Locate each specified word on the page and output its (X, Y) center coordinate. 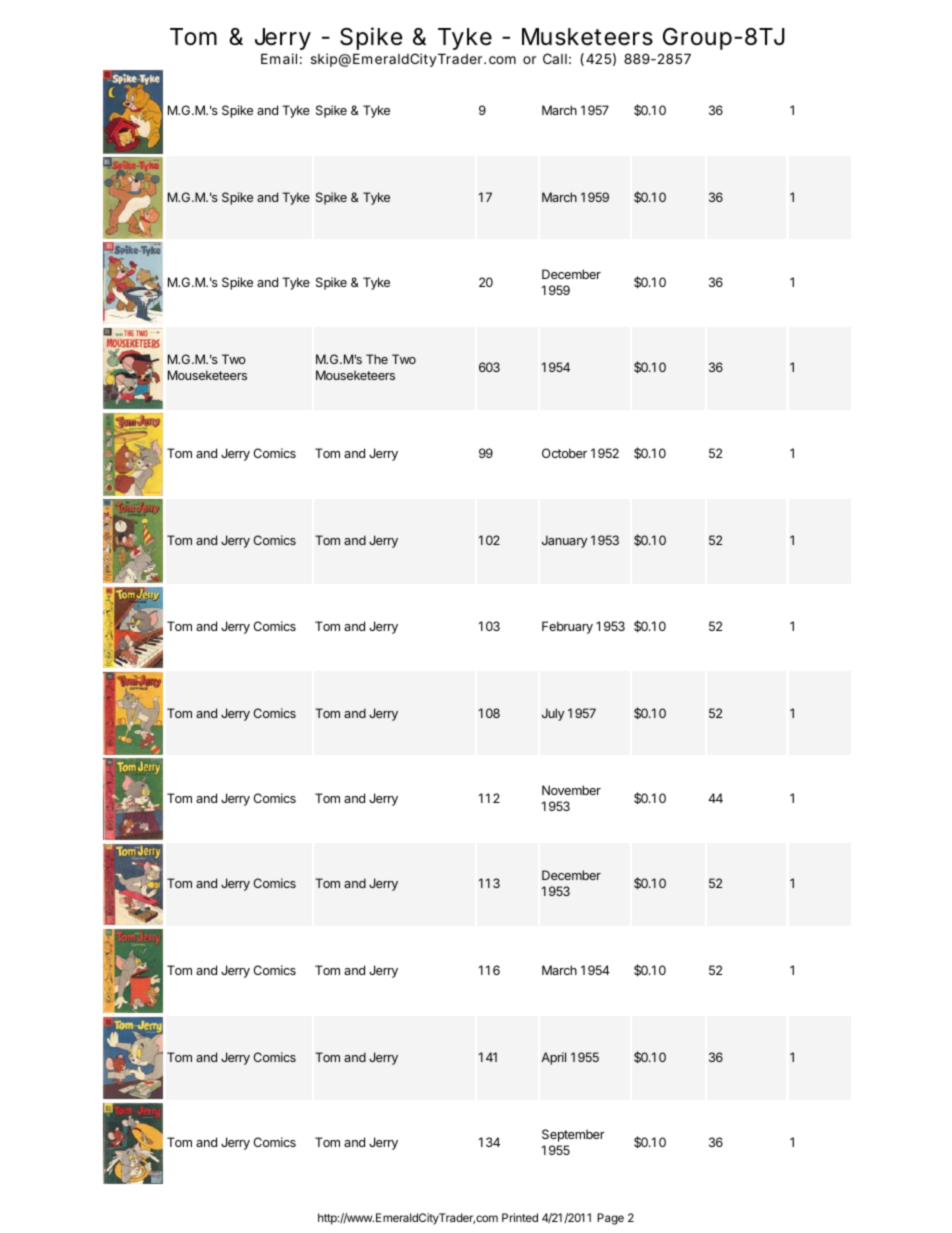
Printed (520, 1217)
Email (279, 58)
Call (555, 58)
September (573, 1135)
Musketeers (587, 37)
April (553, 1058)
